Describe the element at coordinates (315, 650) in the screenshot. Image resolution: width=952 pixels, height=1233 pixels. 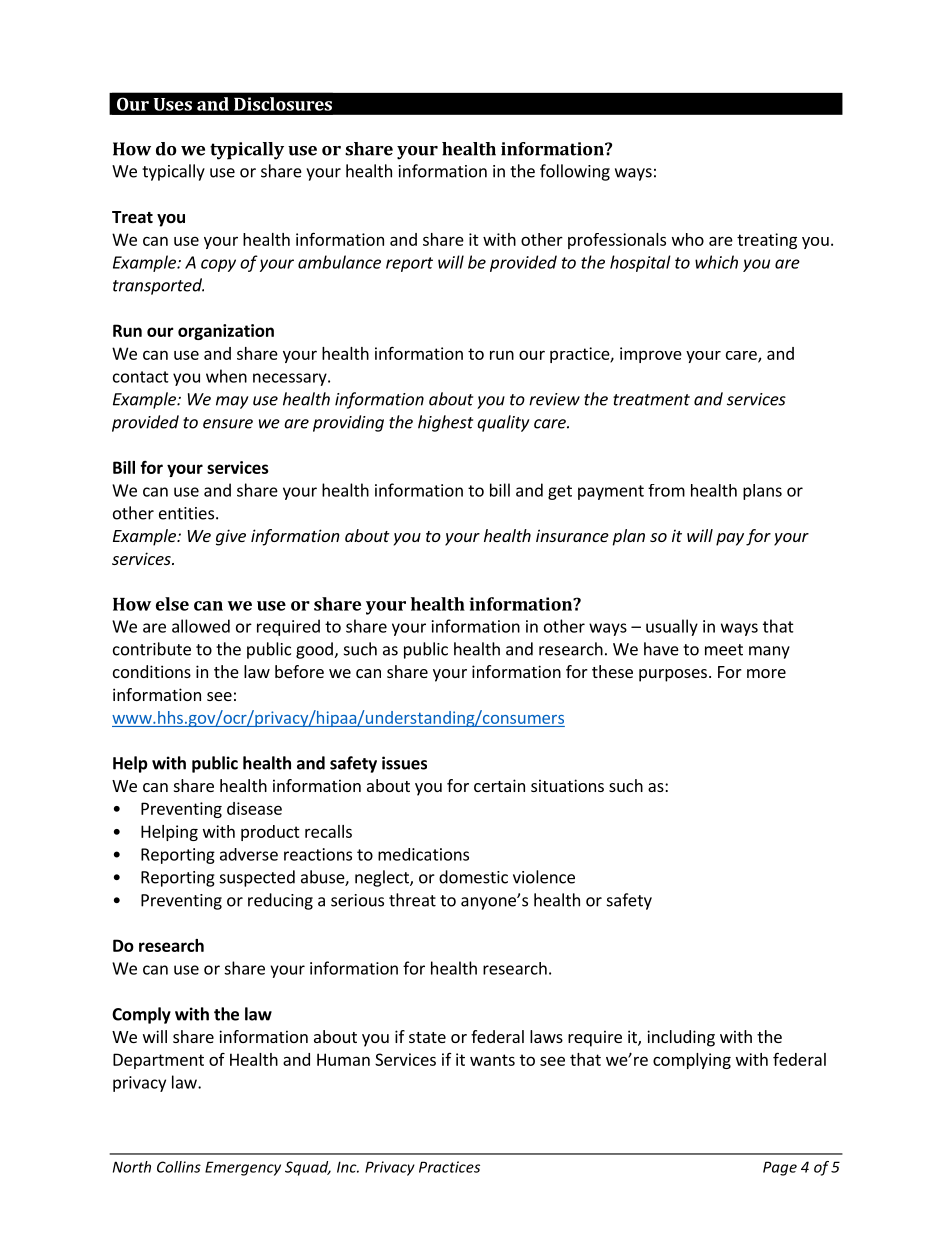
I see `good` at that location.
